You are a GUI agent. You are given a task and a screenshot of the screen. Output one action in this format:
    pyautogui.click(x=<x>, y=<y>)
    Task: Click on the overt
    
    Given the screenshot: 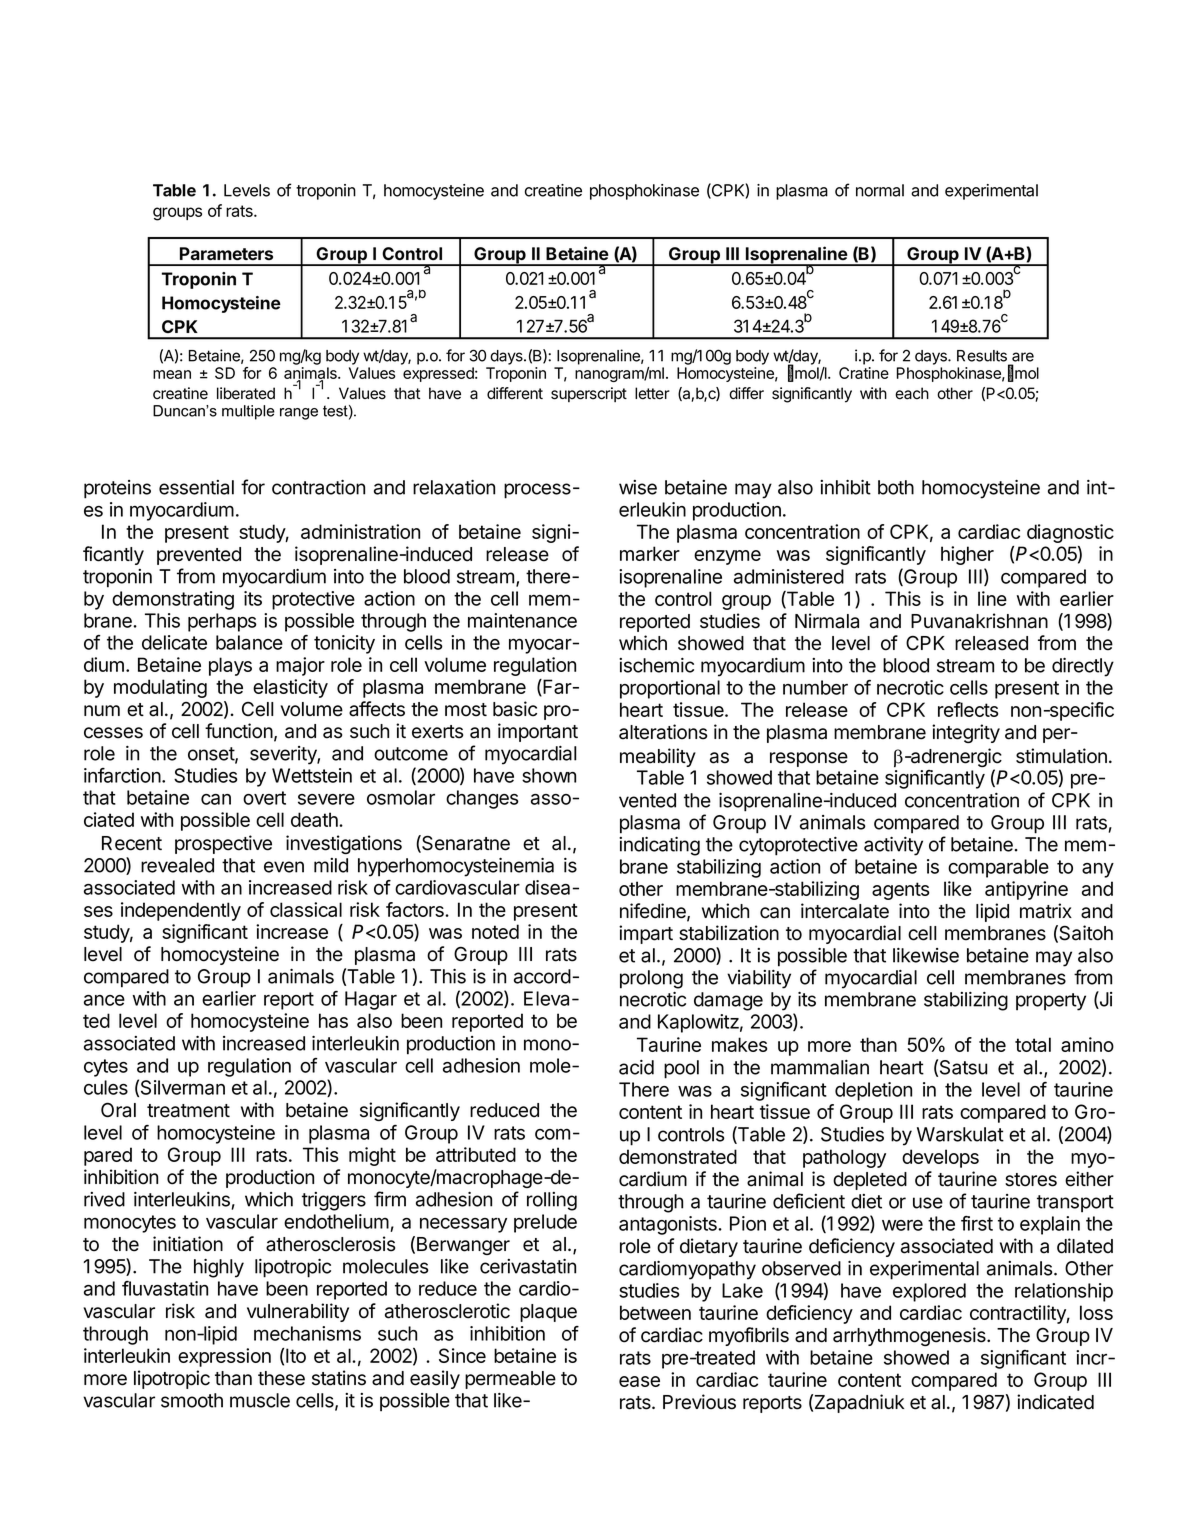 What is the action you would take?
    pyautogui.click(x=264, y=798)
